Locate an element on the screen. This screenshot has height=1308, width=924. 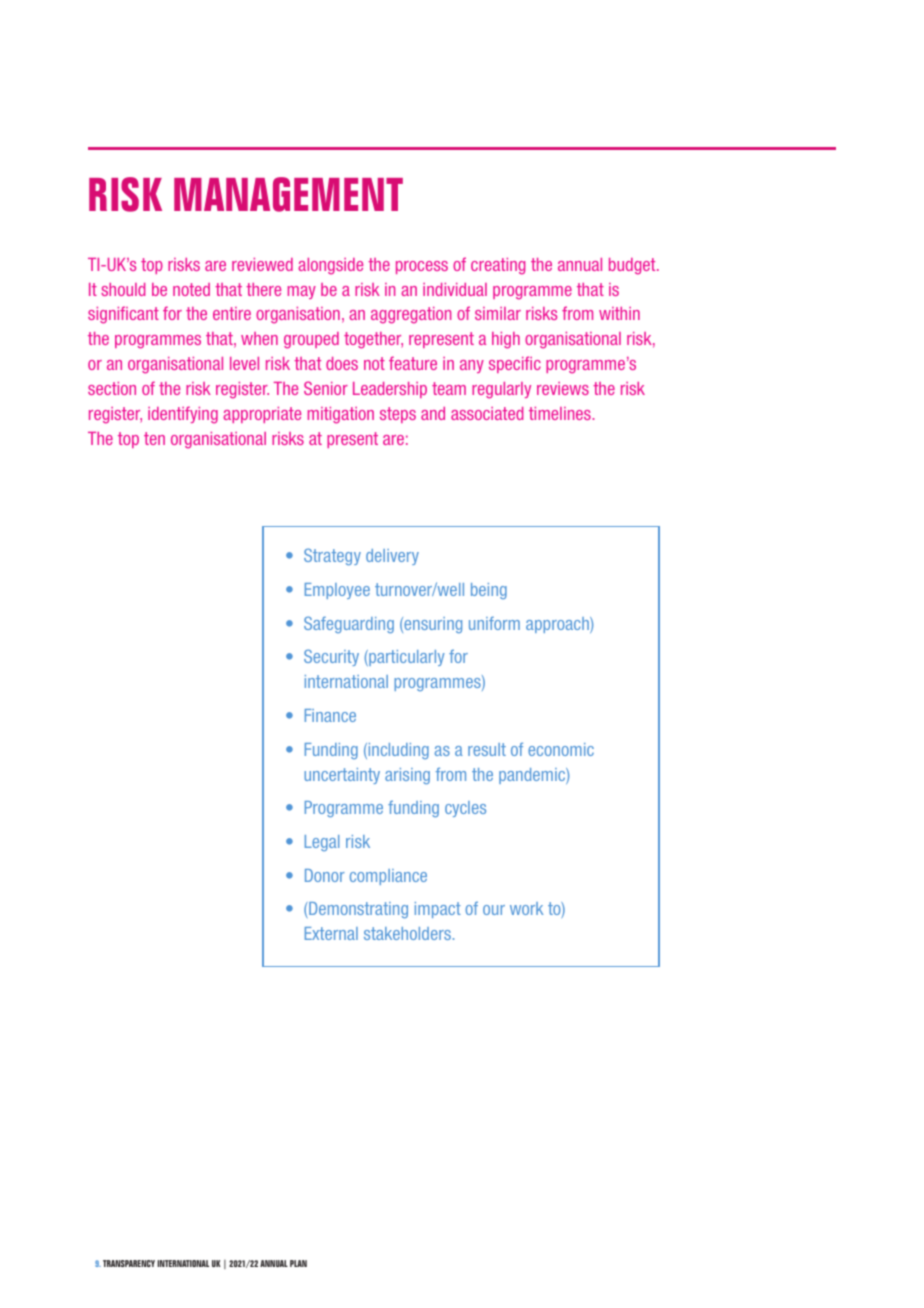
noted is located at coordinates (191, 289).
